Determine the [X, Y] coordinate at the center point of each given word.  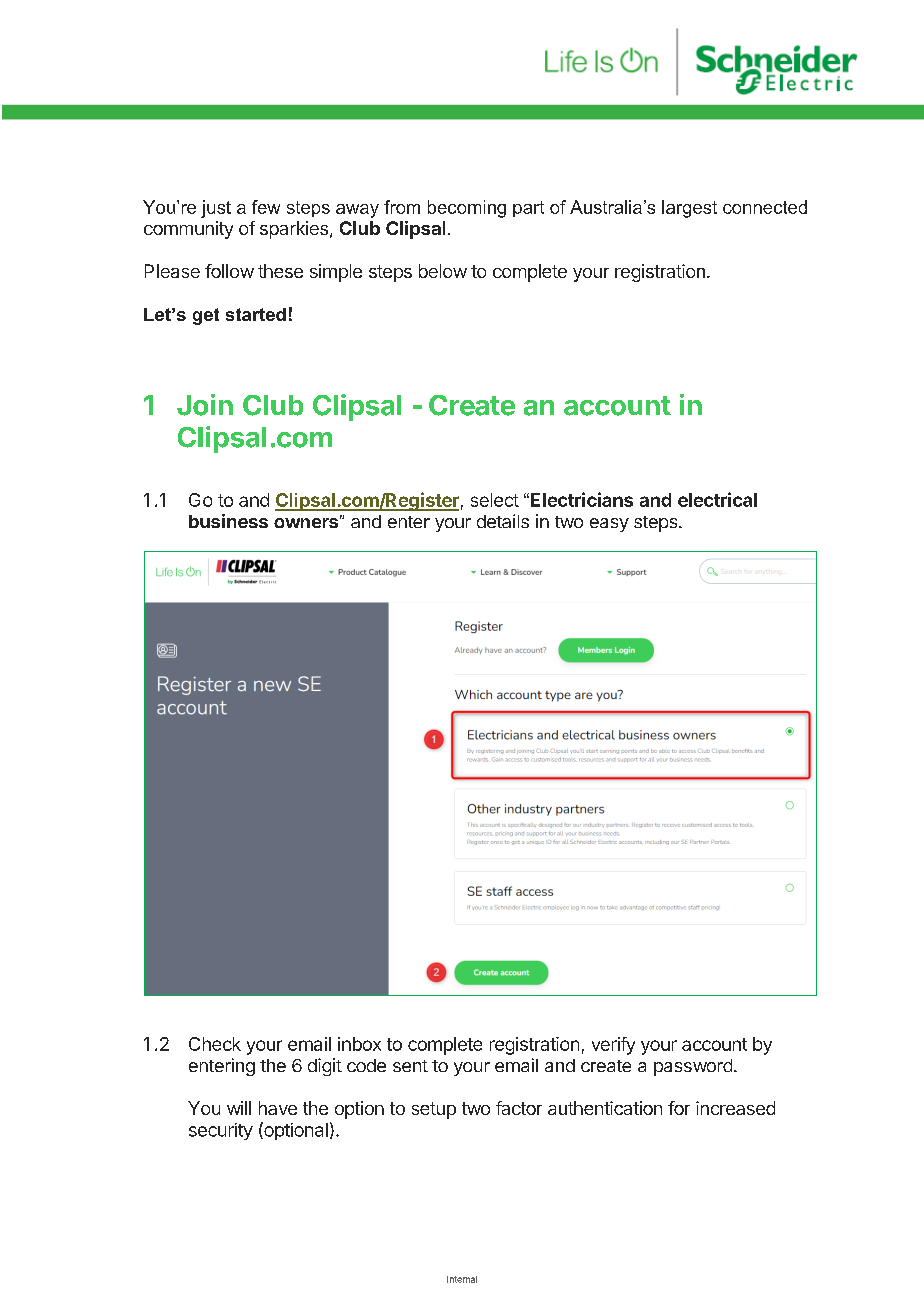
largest [689, 209]
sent [410, 1066]
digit [325, 1067]
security [221, 1131]
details [503, 521]
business [228, 521]
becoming [467, 209]
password [693, 1067]
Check [215, 1044]
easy [609, 525]
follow [229, 271]
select [495, 500]
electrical [717, 499]
